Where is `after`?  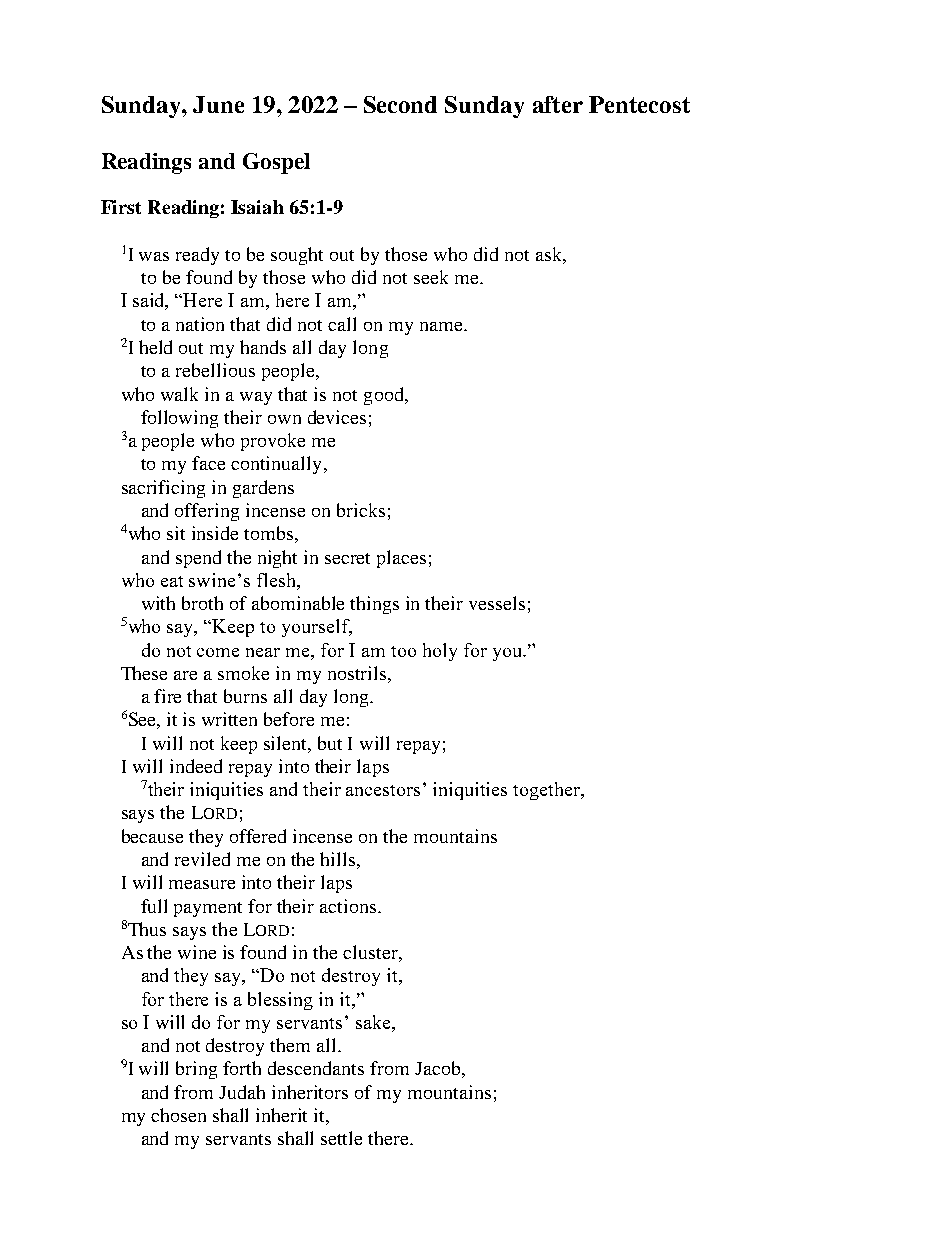 after is located at coordinates (558, 104).
